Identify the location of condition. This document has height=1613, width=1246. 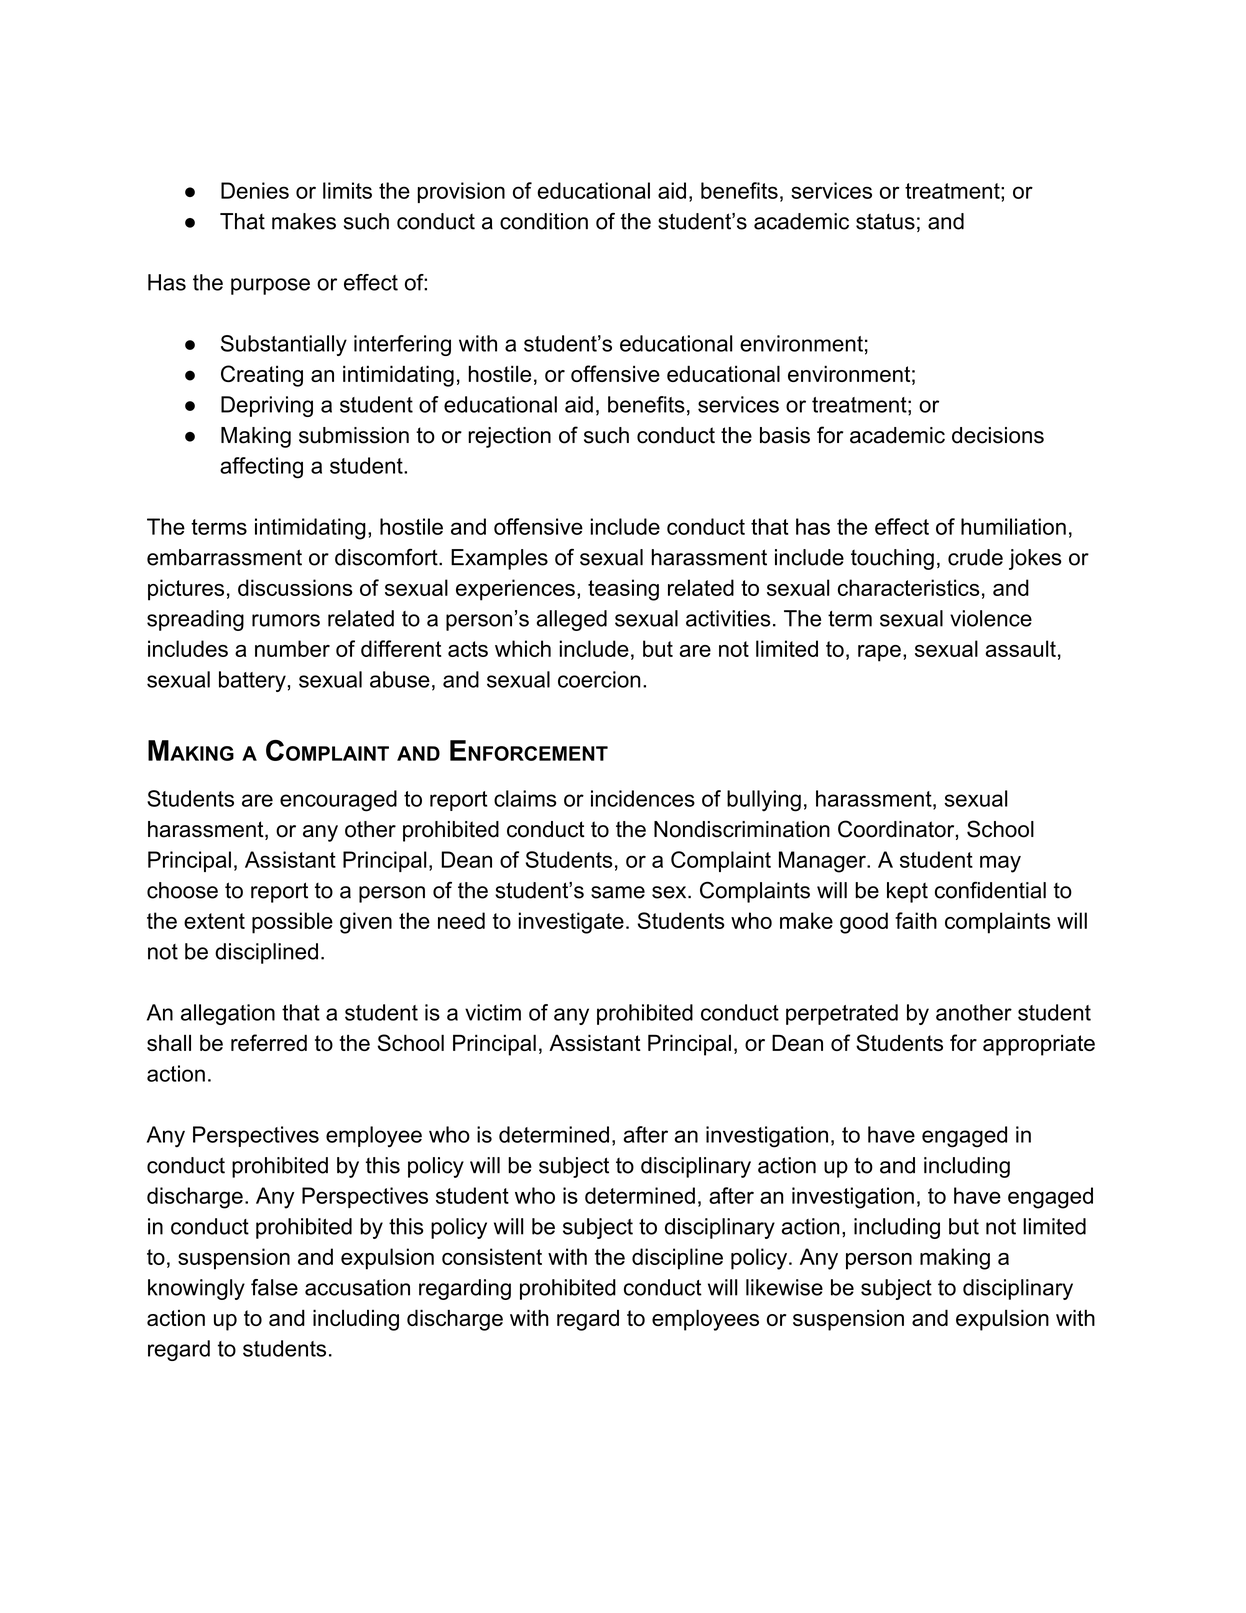
(544, 221).
